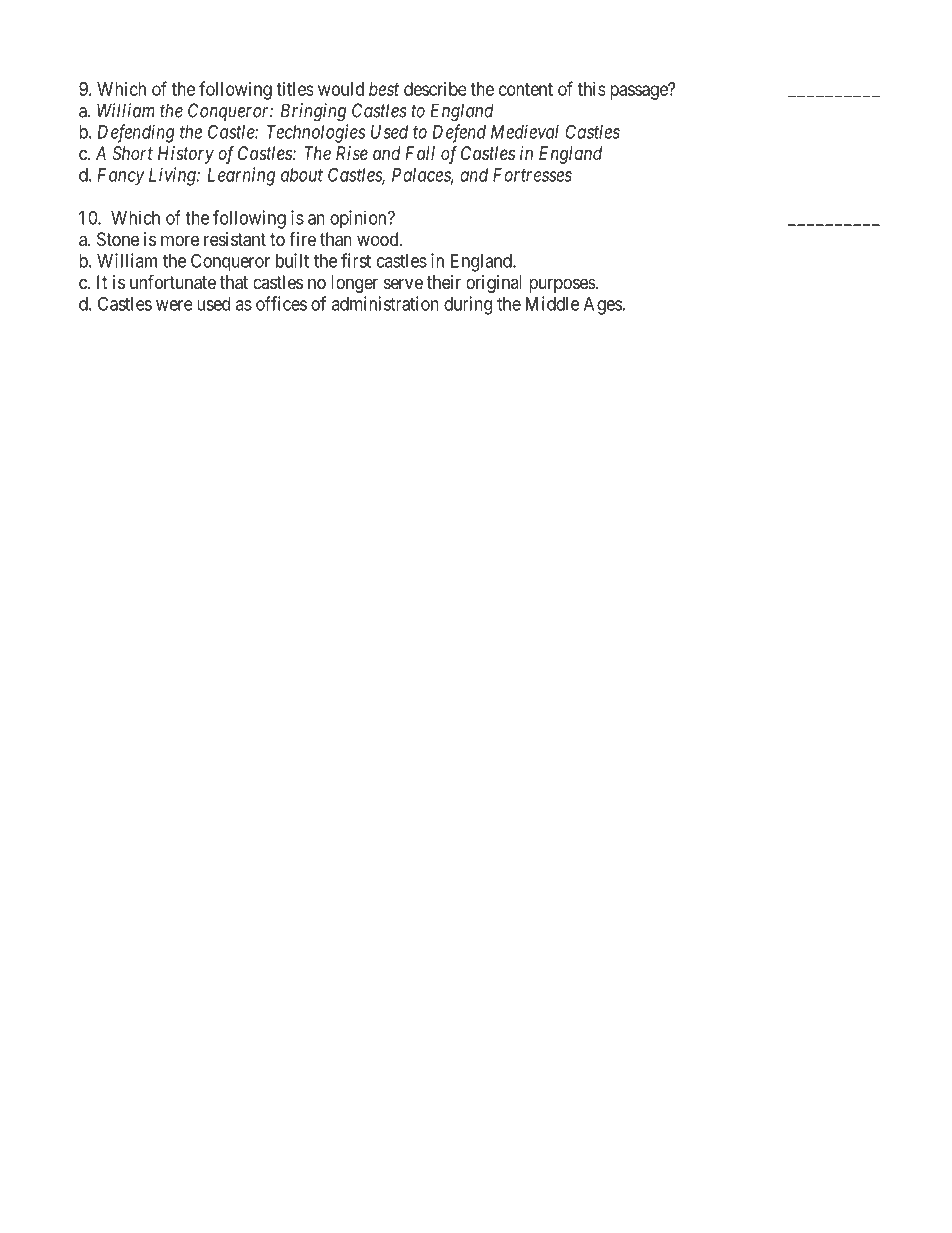 The height and width of the screenshot is (1233, 952). What do you see at coordinates (186, 155) in the screenshot?
I see `History` at bounding box center [186, 155].
